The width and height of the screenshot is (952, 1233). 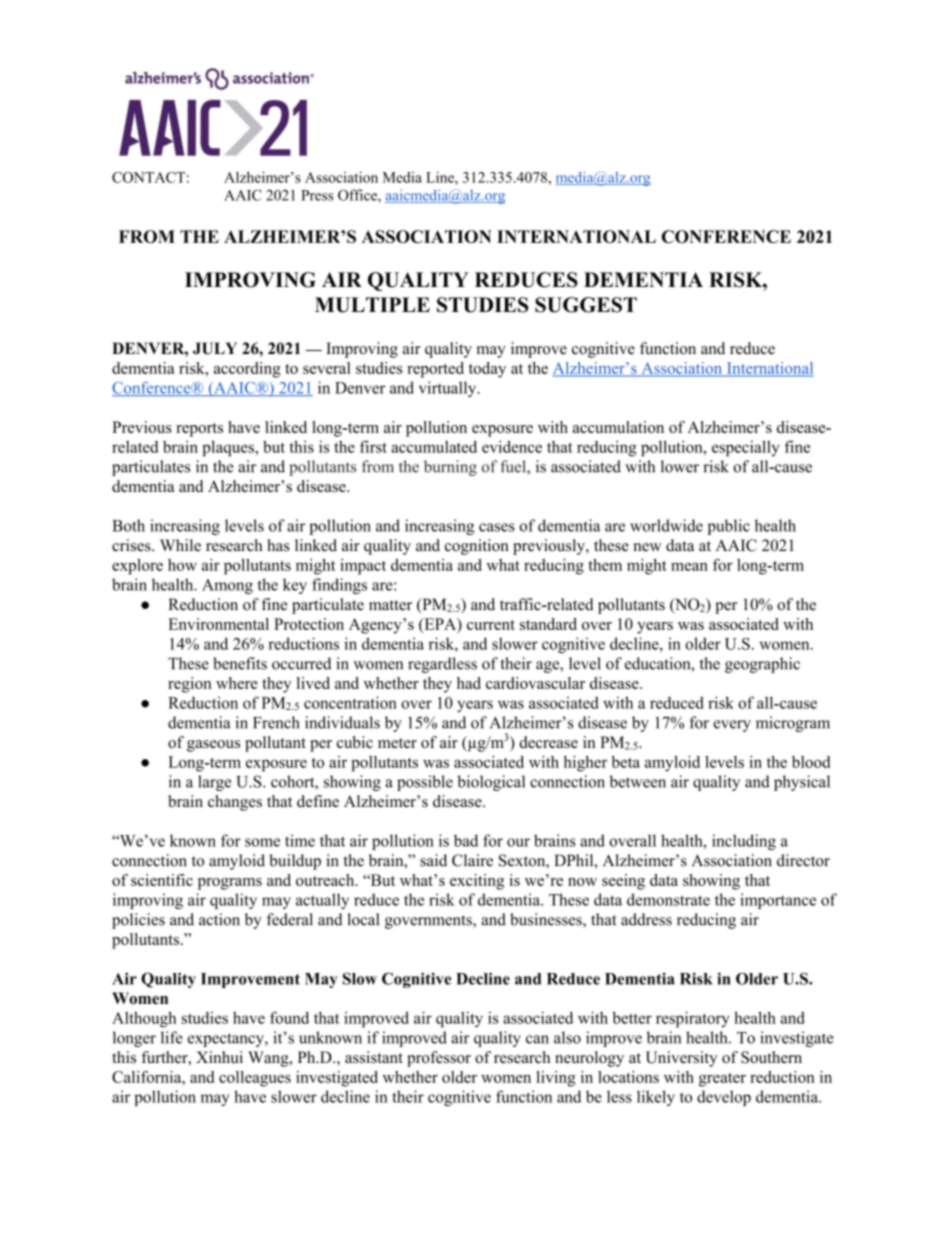 I want to click on SUGGEST, so click(x=586, y=305).
